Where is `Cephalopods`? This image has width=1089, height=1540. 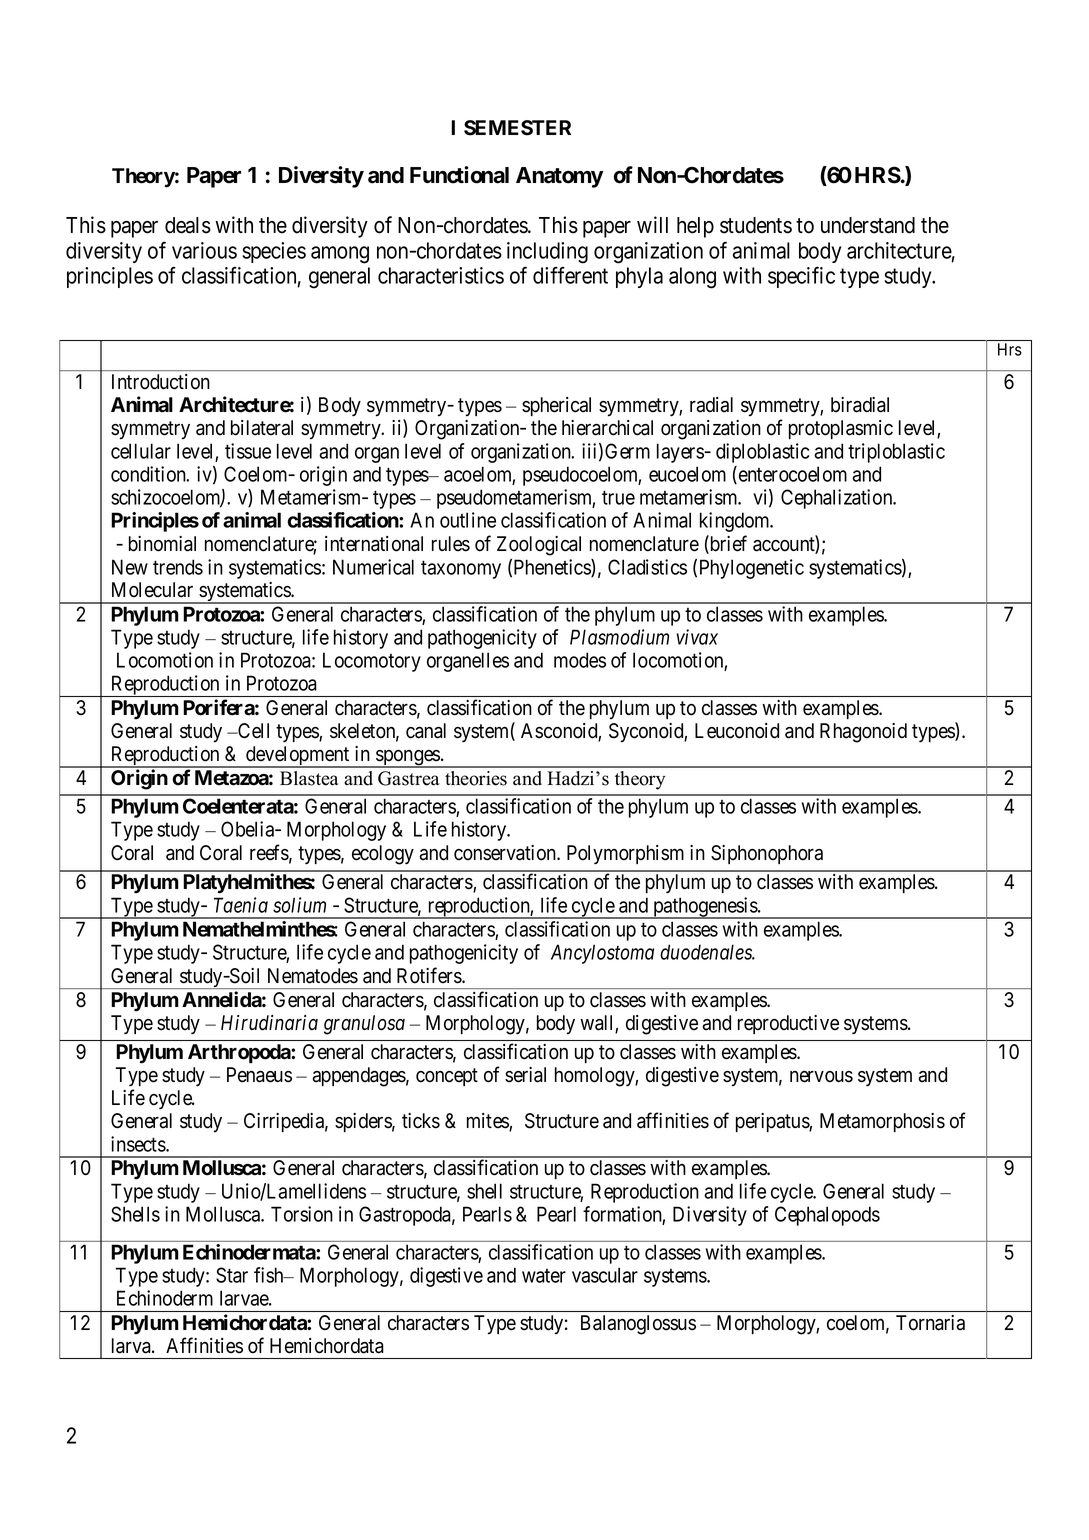
Cephalopods is located at coordinates (827, 1216).
